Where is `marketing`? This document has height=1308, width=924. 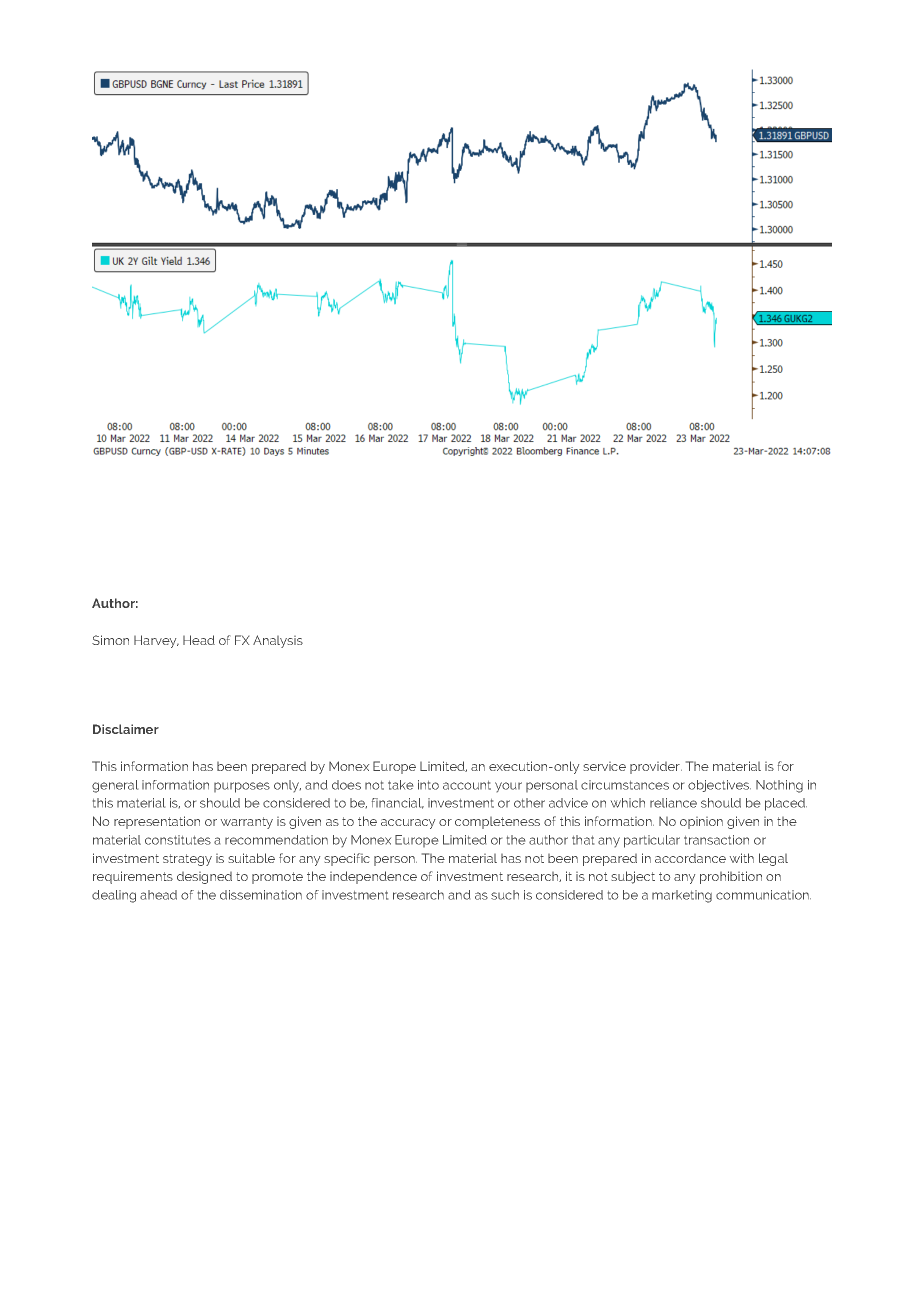
marketing is located at coordinates (682, 896).
